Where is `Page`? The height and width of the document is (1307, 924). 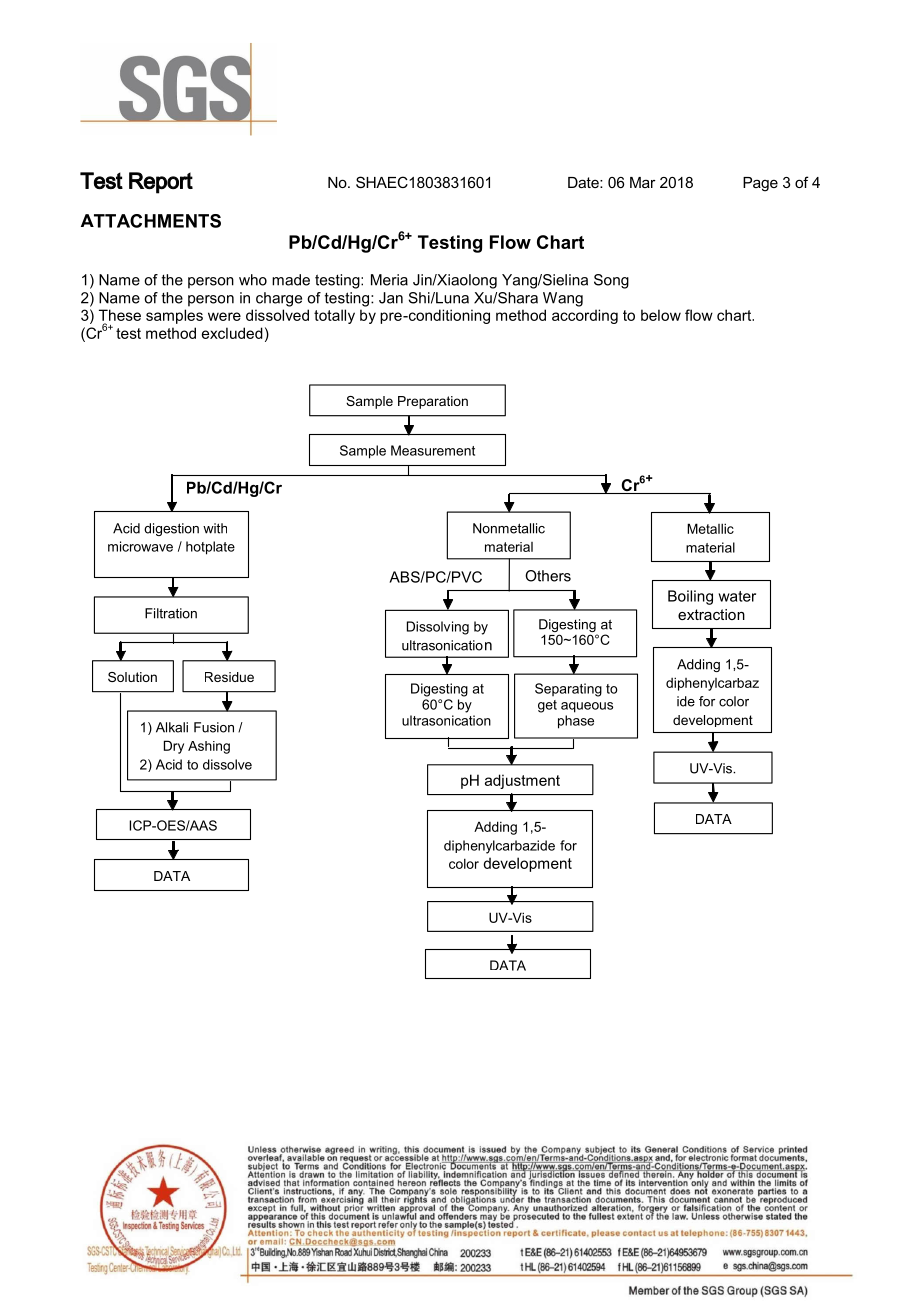
Page is located at coordinates (760, 184).
